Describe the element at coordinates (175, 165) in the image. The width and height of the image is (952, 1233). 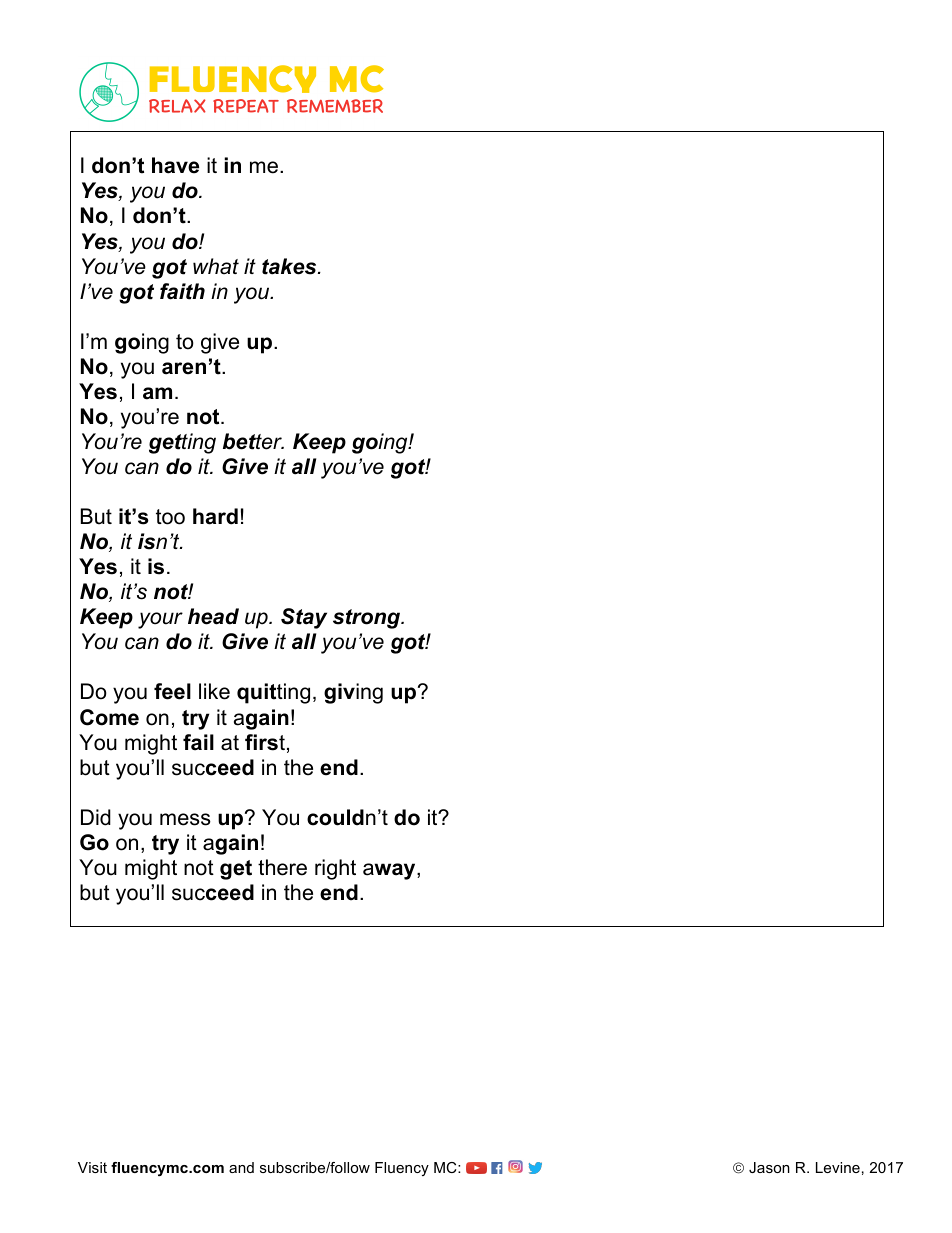
I see `have` at that location.
